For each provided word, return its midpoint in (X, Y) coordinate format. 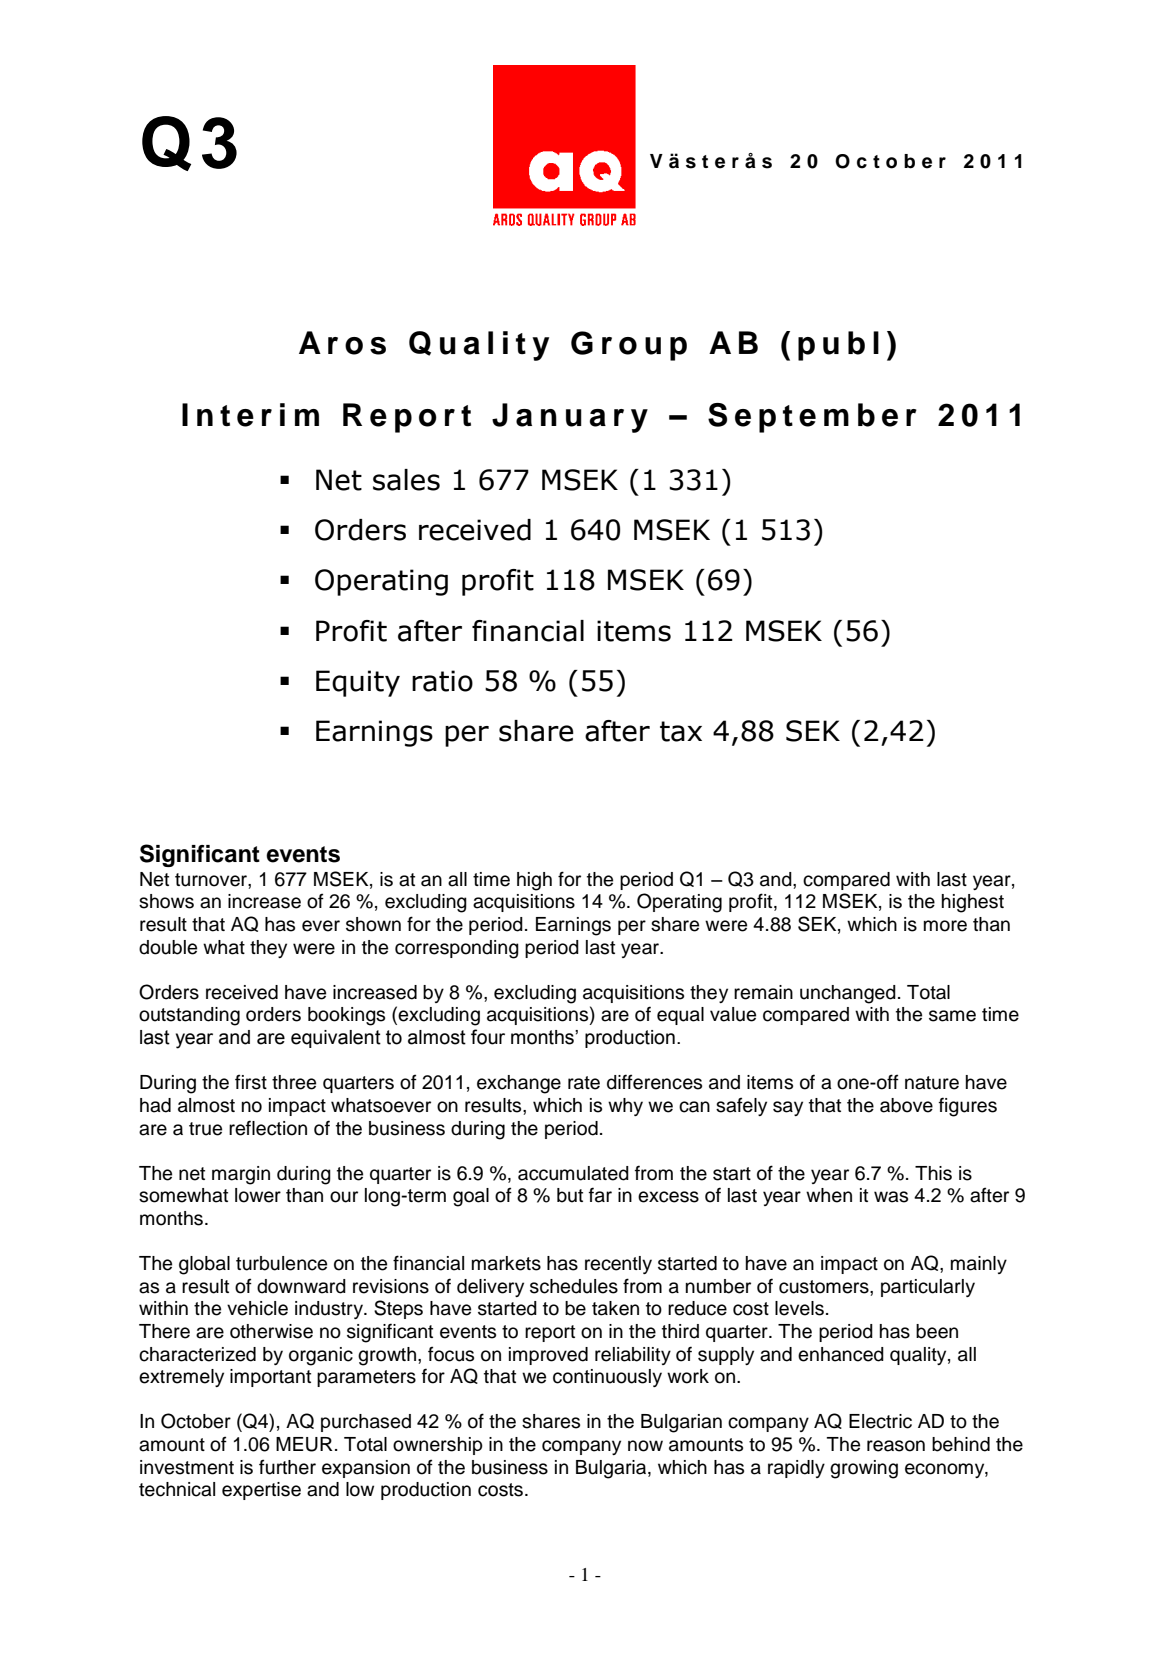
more (945, 926)
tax (681, 731)
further (287, 1467)
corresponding (457, 949)
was (891, 1197)
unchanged (848, 994)
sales (406, 480)
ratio (442, 681)
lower (258, 1195)
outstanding (189, 1016)
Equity (358, 683)
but (570, 1195)
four (488, 1037)
